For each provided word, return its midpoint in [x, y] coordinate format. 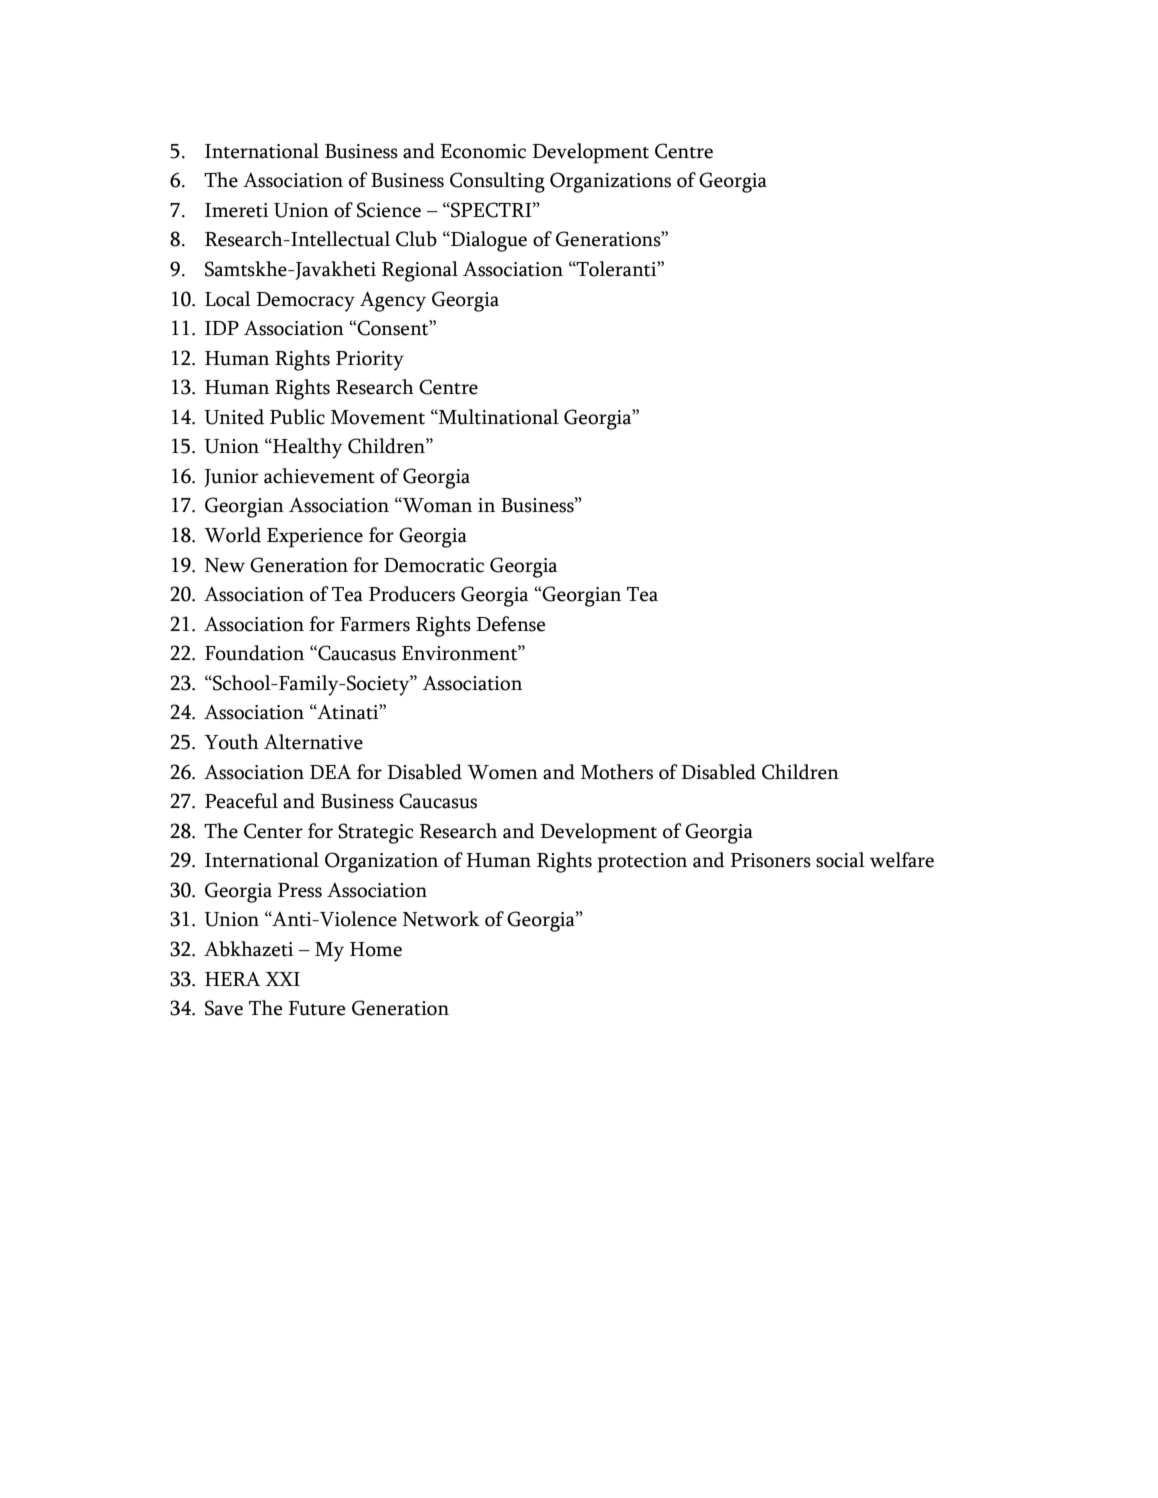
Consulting [497, 182]
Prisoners [770, 860]
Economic [483, 151]
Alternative [313, 742]
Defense [510, 624]
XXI [282, 979]
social [840, 860]
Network [441, 919]
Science [389, 210]
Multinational [498, 417]
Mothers [617, 772]
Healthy [307, 448]
